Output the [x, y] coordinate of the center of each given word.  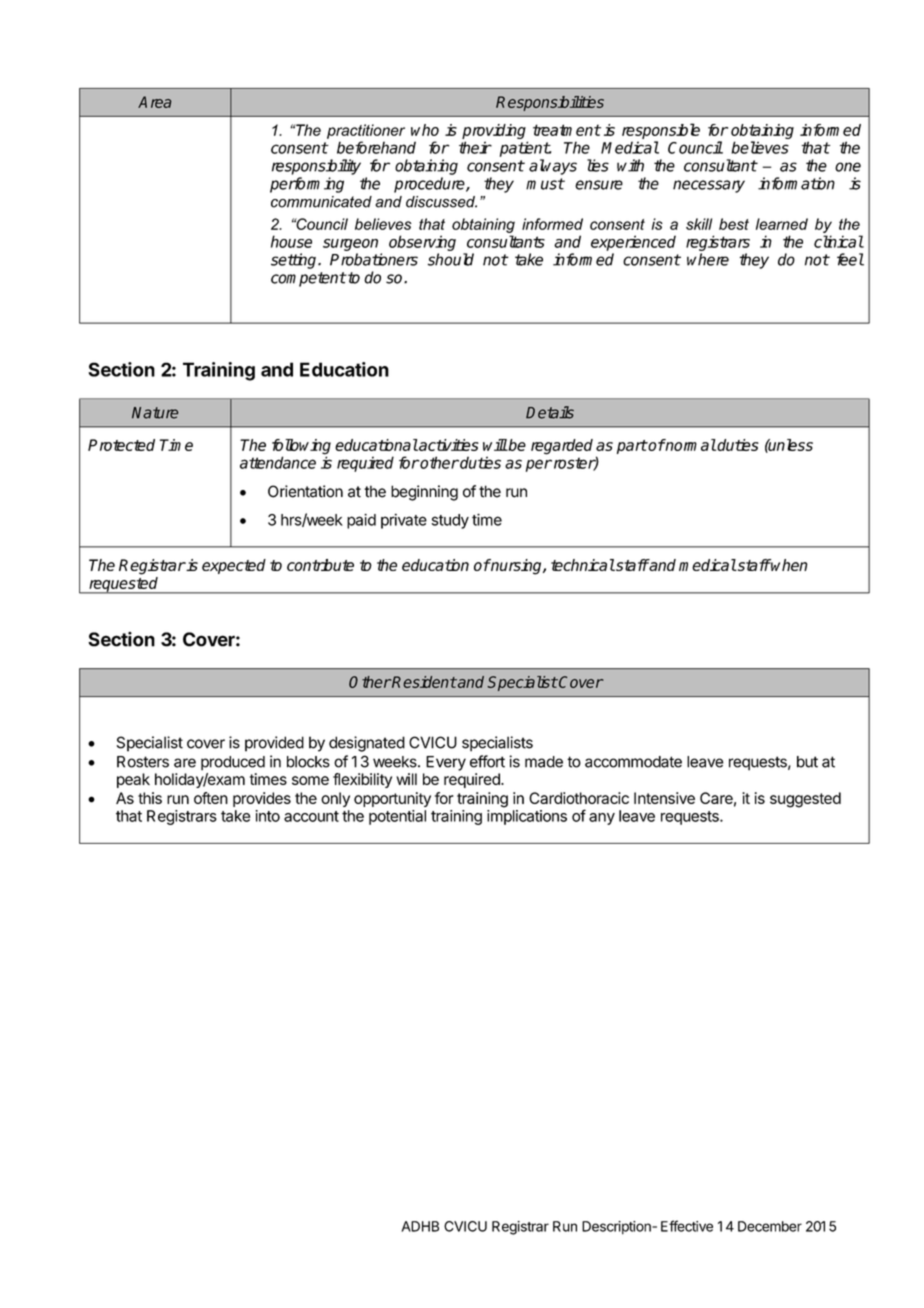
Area [155, 102]
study [450, 521]
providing [495, 133]
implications [527, 817]
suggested [805, 800]
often [211, 798]
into [267, 816]
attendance [278, 462]
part [632, 447]
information [796, 183]
